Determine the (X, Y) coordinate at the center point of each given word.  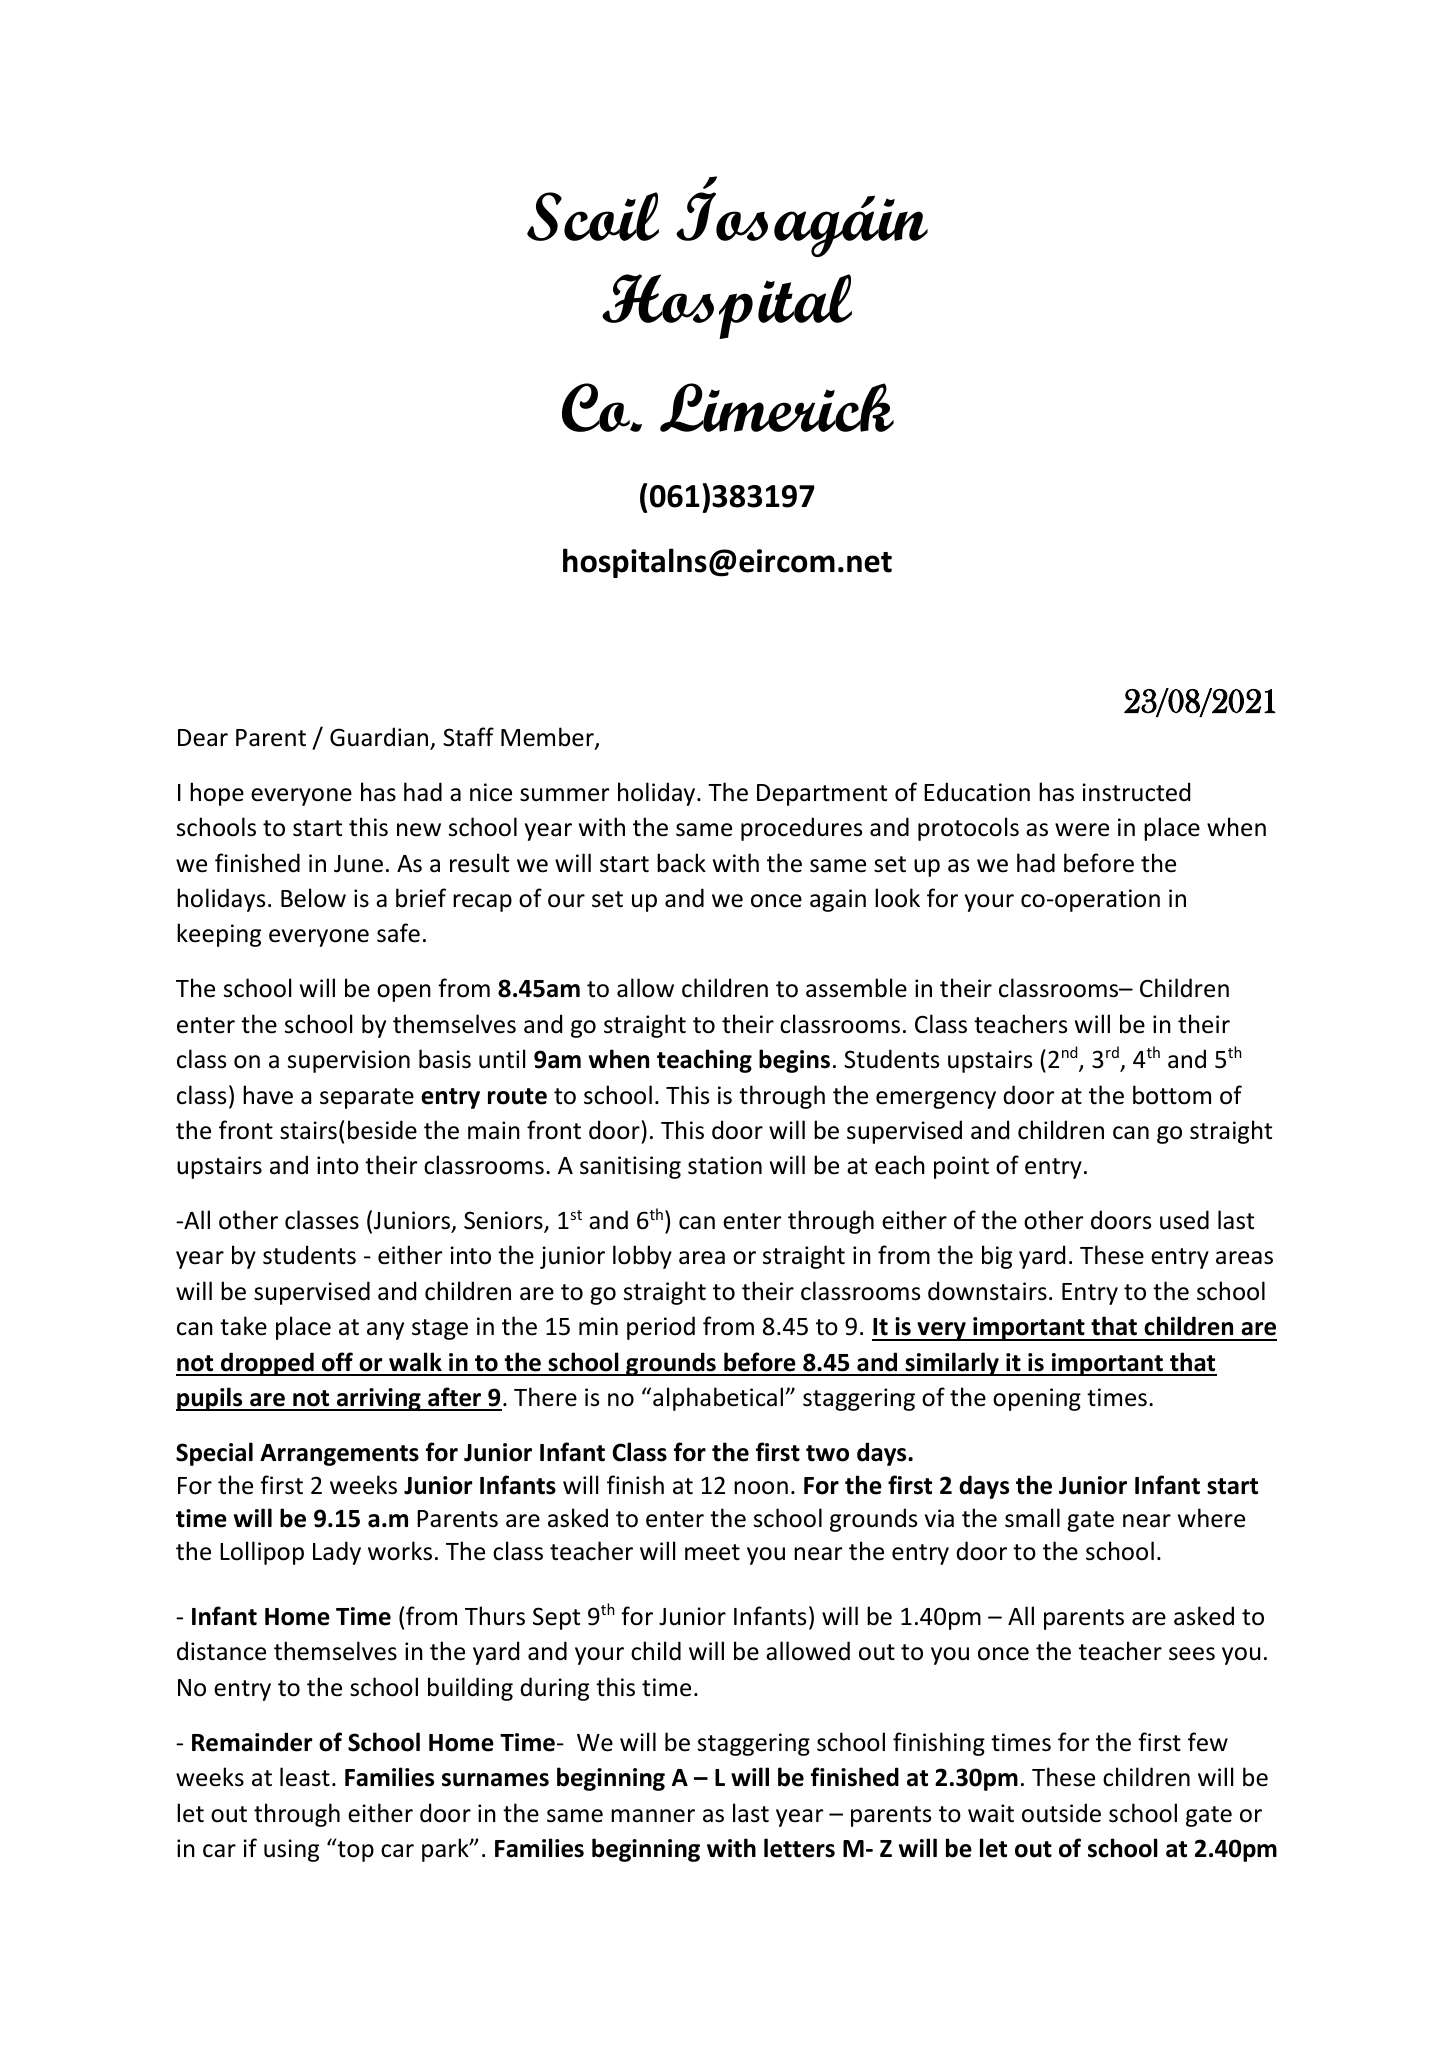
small (1032, 1518)
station (725, 1165)
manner (653, 1816)
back (681, 863)
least (305, 1777)
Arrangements (339, 1455)
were (1082, 830)
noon (761, 1488)
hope (217, 794)
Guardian (380, 738)
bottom (1172, 1095)
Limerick (777, 407)
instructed (1136, 792)
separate (367, 1098)
